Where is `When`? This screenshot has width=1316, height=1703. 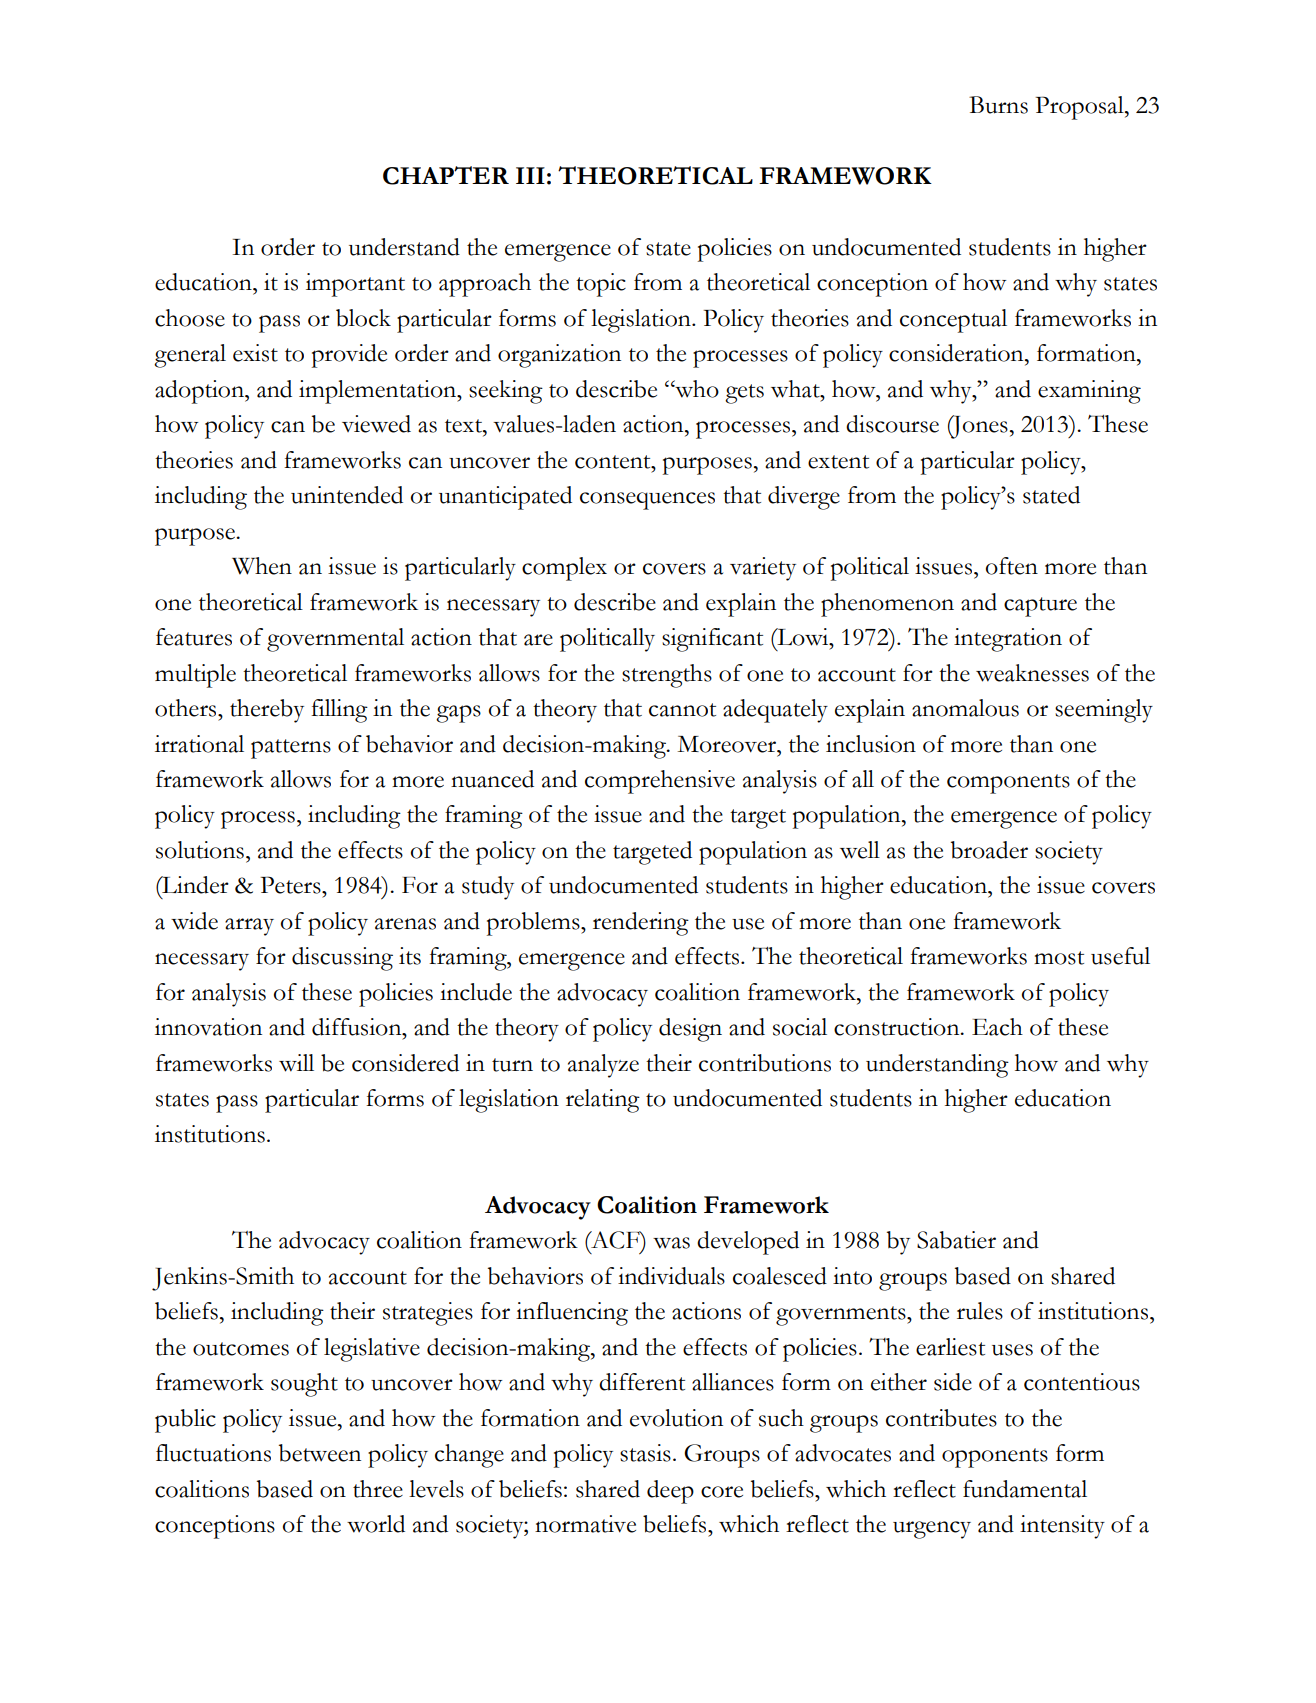 When is located at coordinates (262, 566).
